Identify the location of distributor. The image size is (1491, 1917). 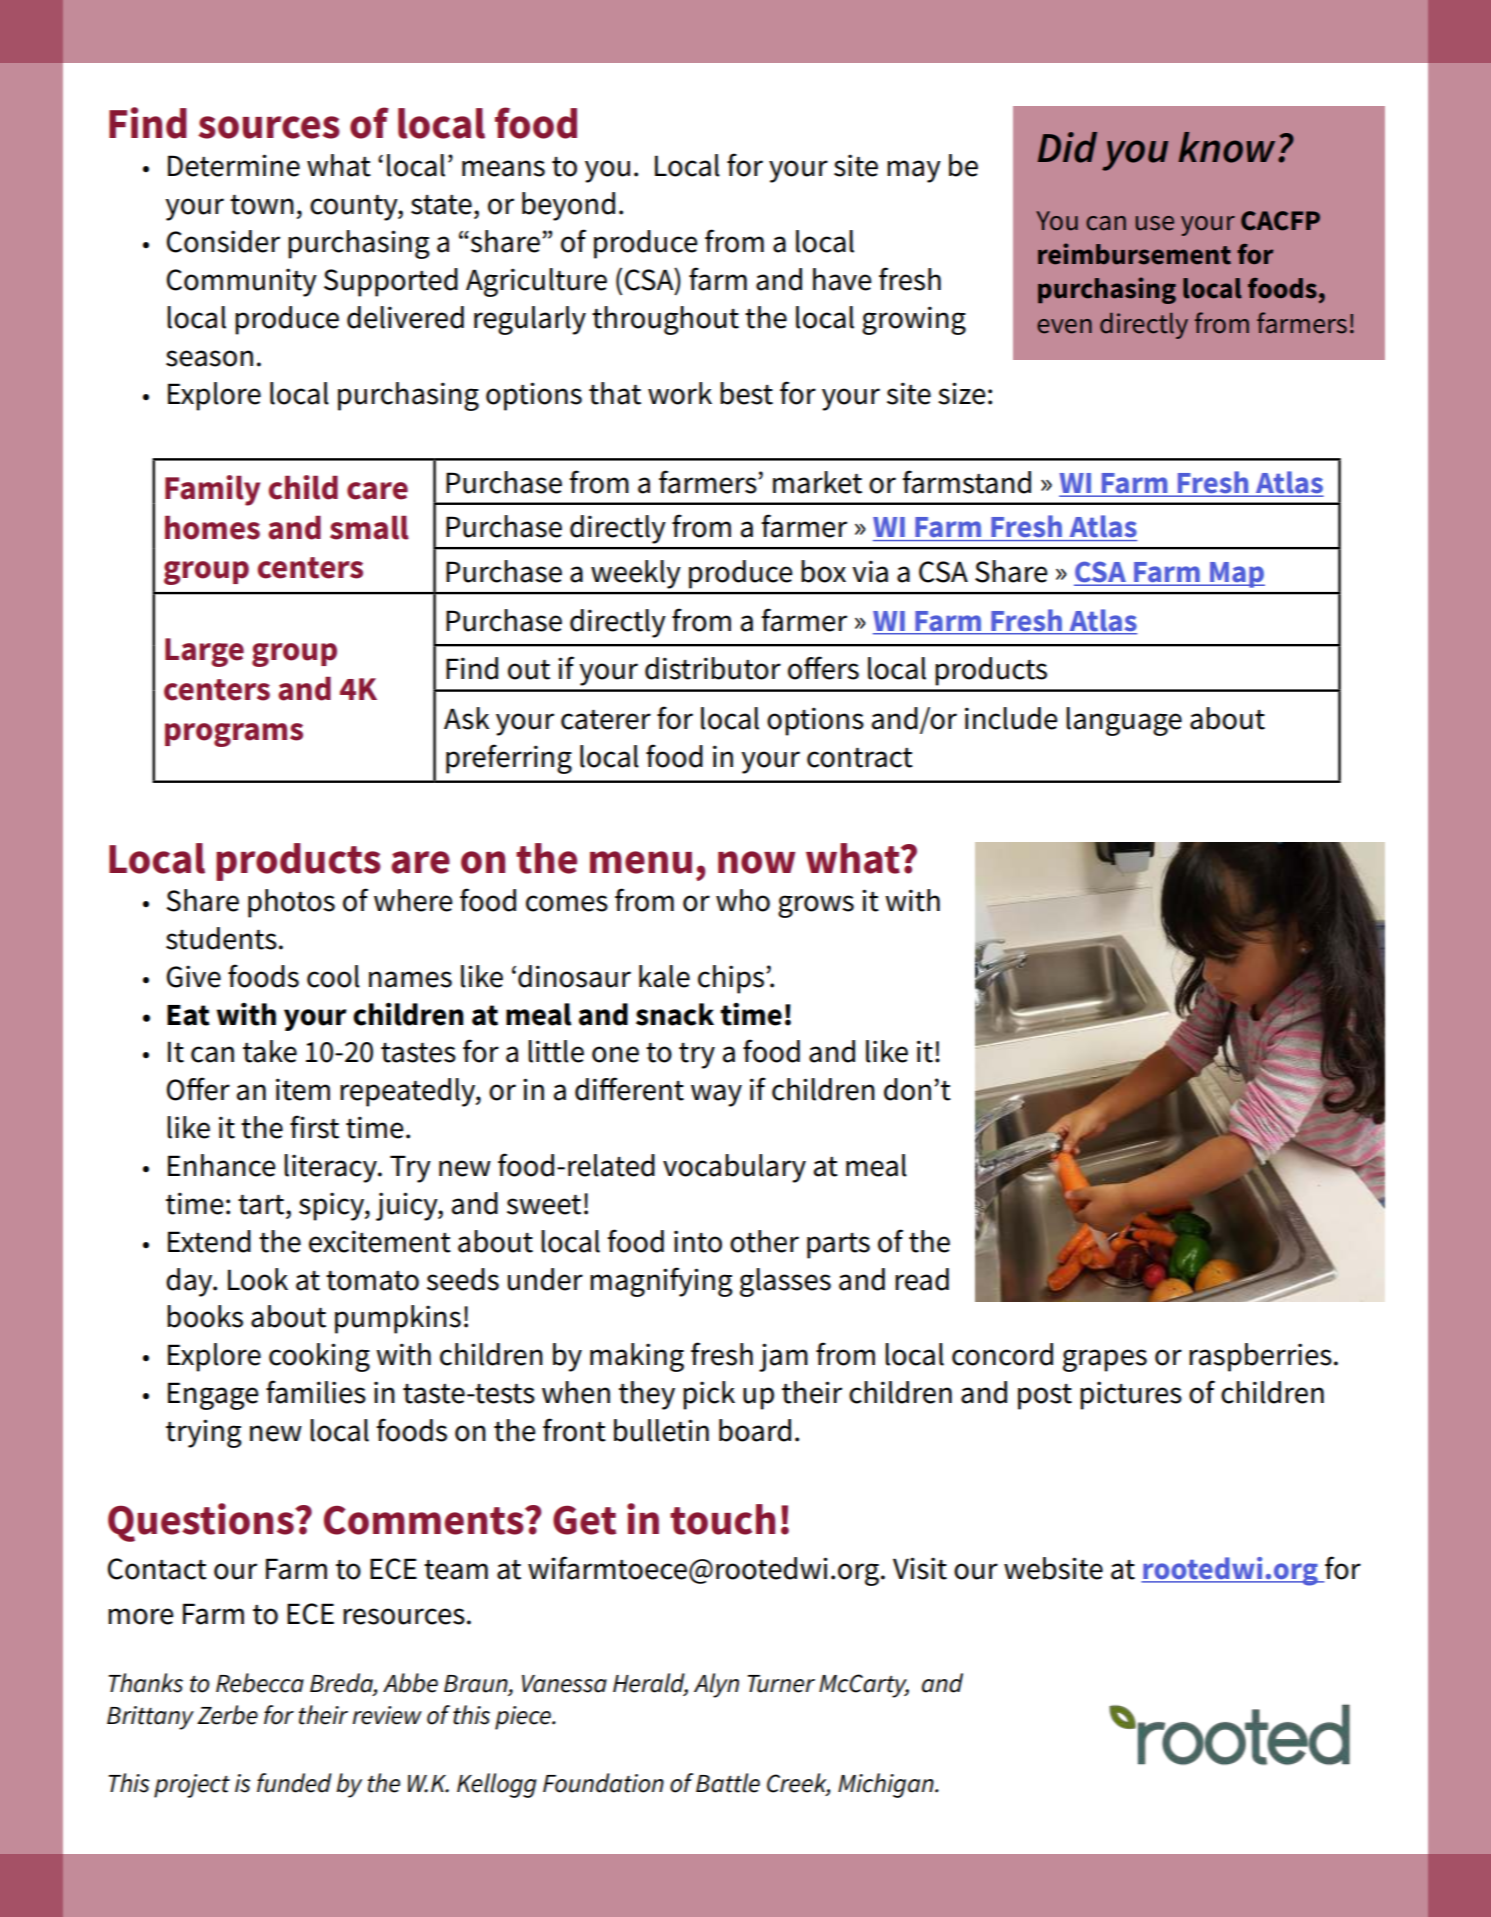
(713, 668).
